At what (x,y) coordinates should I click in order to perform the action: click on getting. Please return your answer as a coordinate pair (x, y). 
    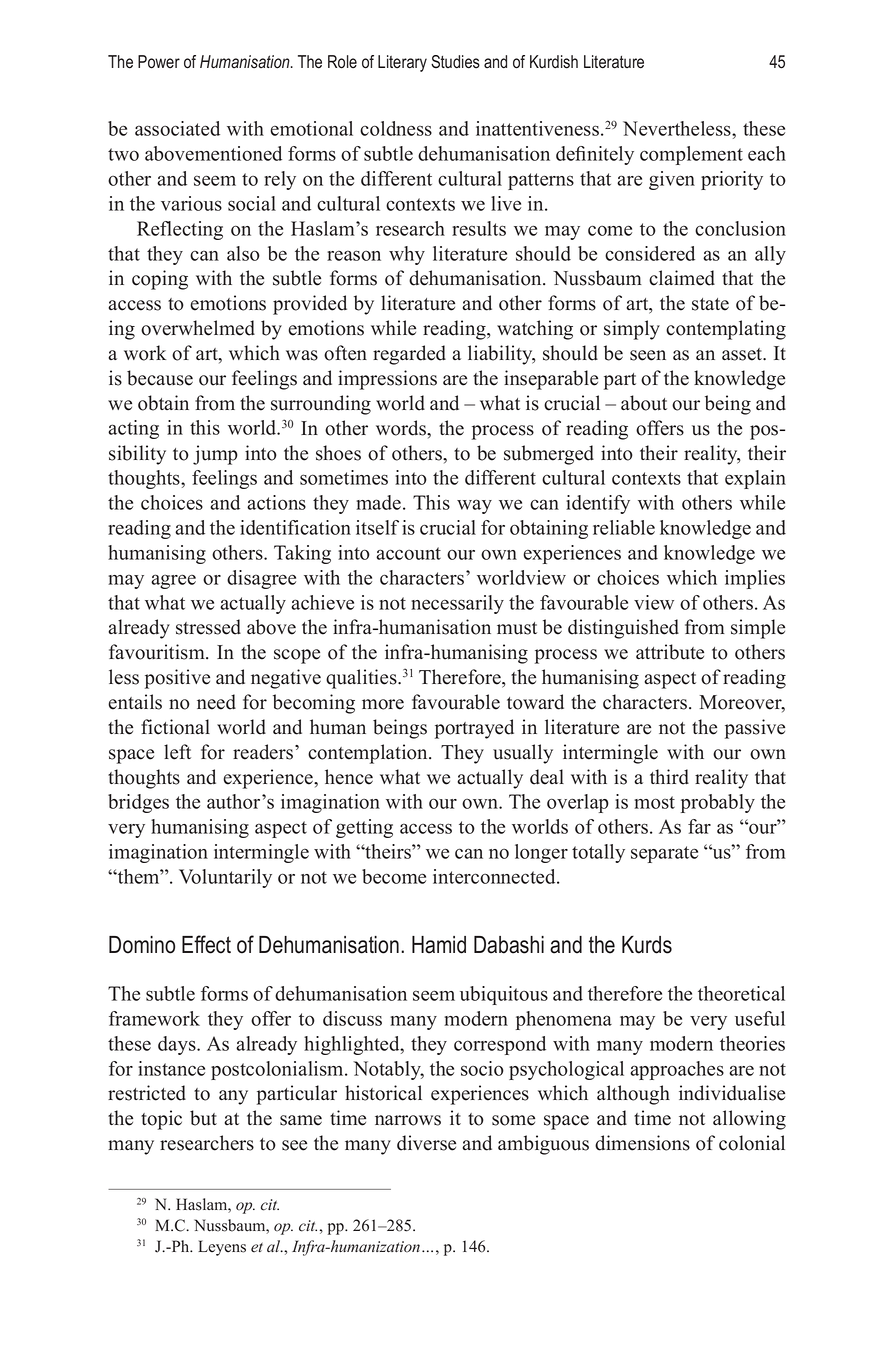
    Looking at the image, I should click on (364, 828).
